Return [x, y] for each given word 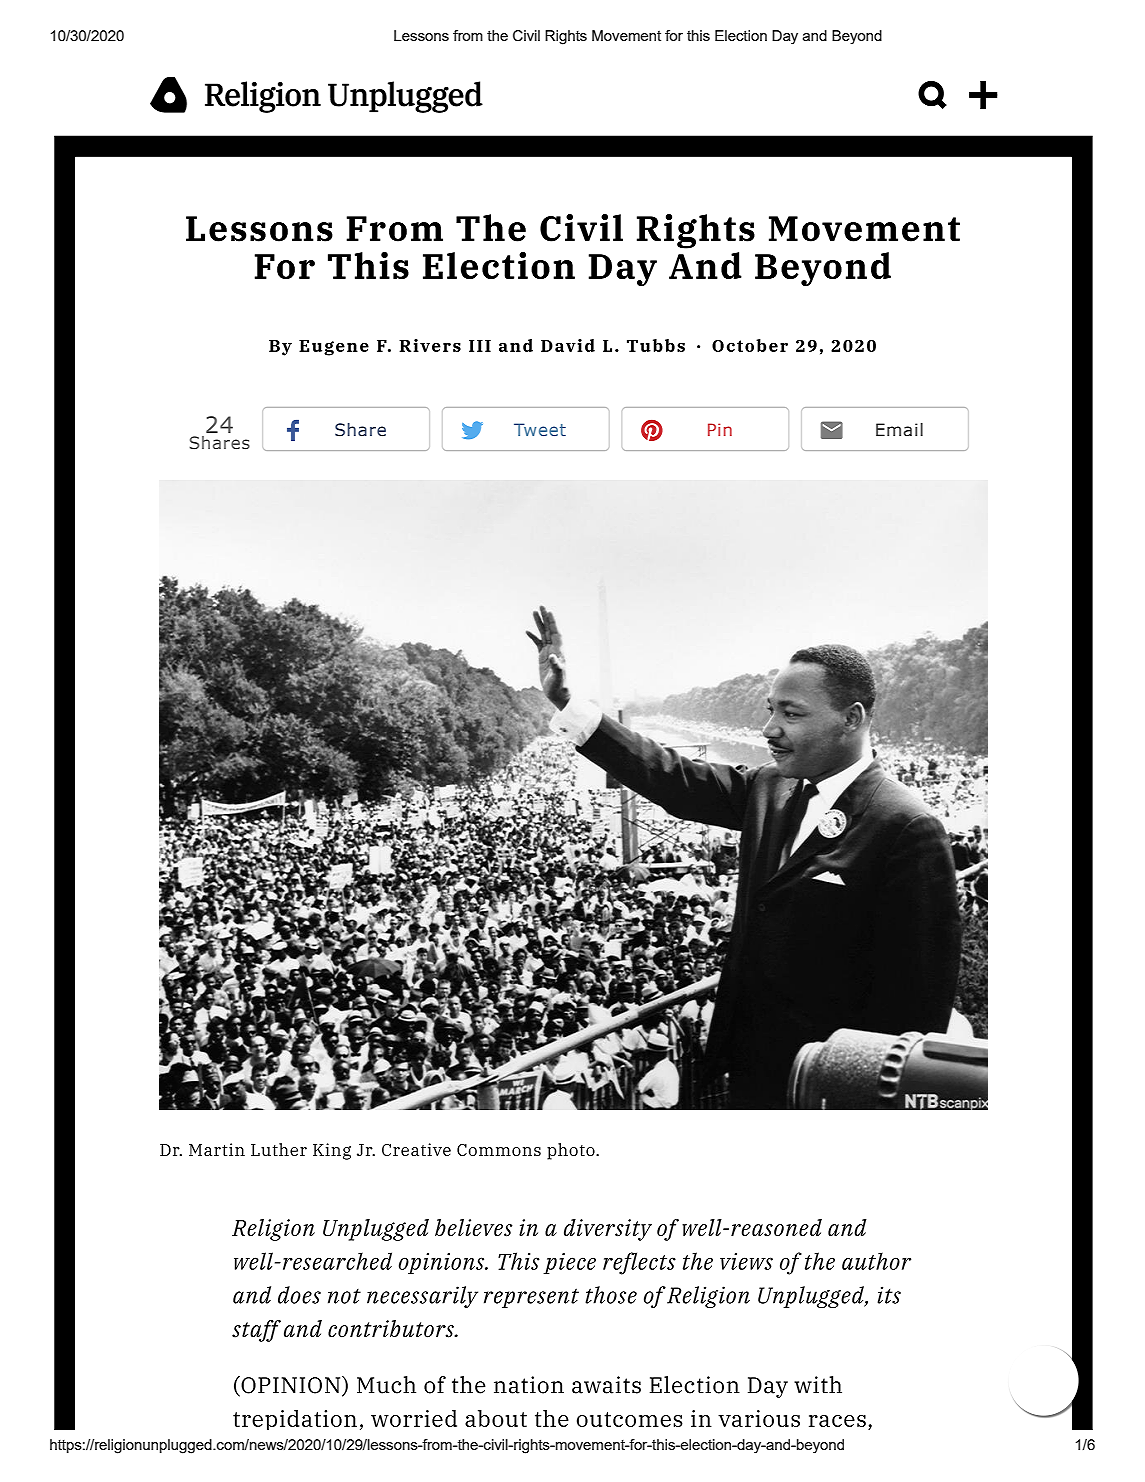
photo [572, 1151]
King [332, 1151]
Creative [416, 1149]
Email [899, 430]
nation [529, 1385]
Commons [499, 1150]
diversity [608, 1230]
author [876, 1261]
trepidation [295, 1420]
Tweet [540, 429]
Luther [279, 1149]
